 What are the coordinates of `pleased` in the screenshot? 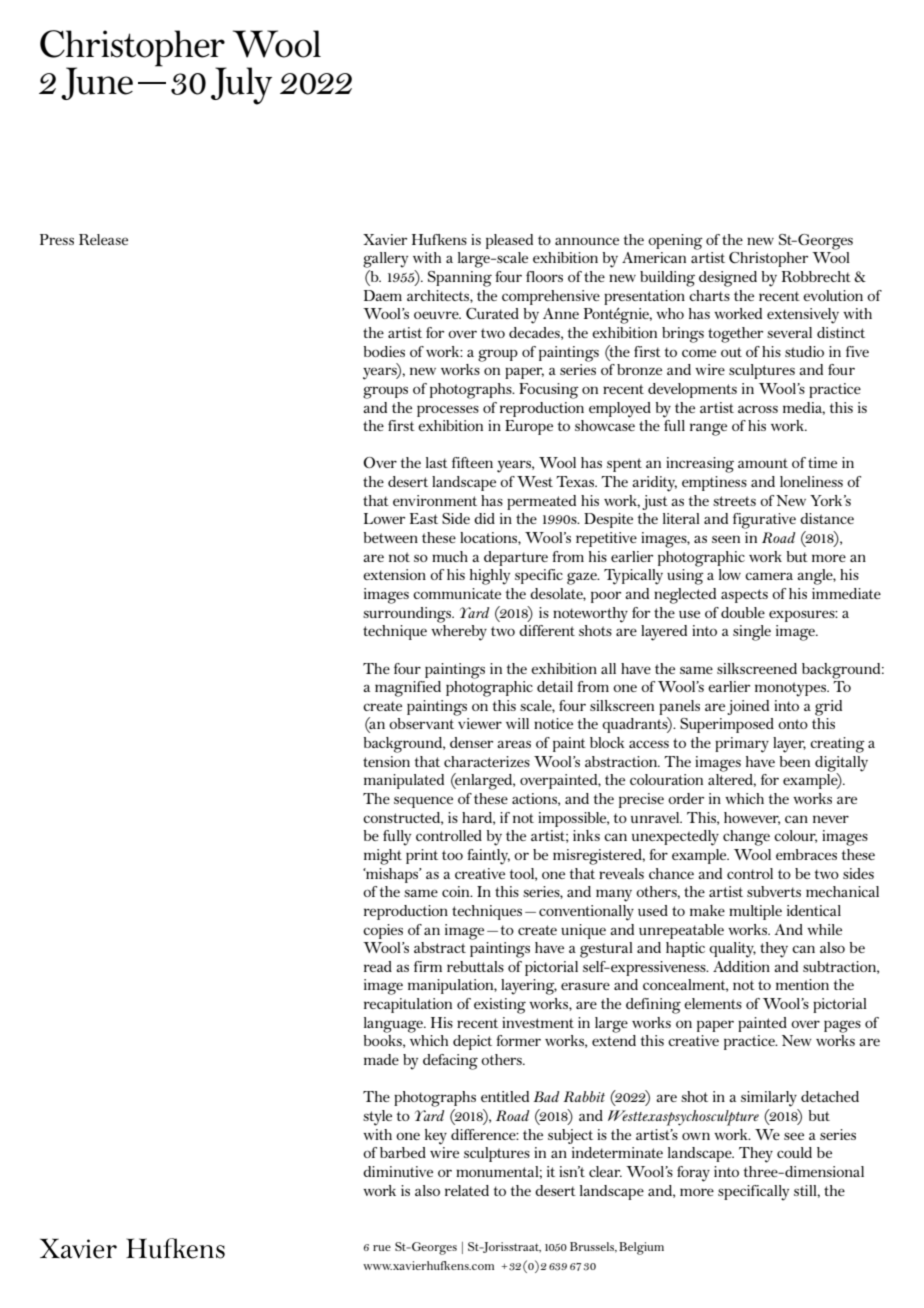 It's located at (509, 241).
